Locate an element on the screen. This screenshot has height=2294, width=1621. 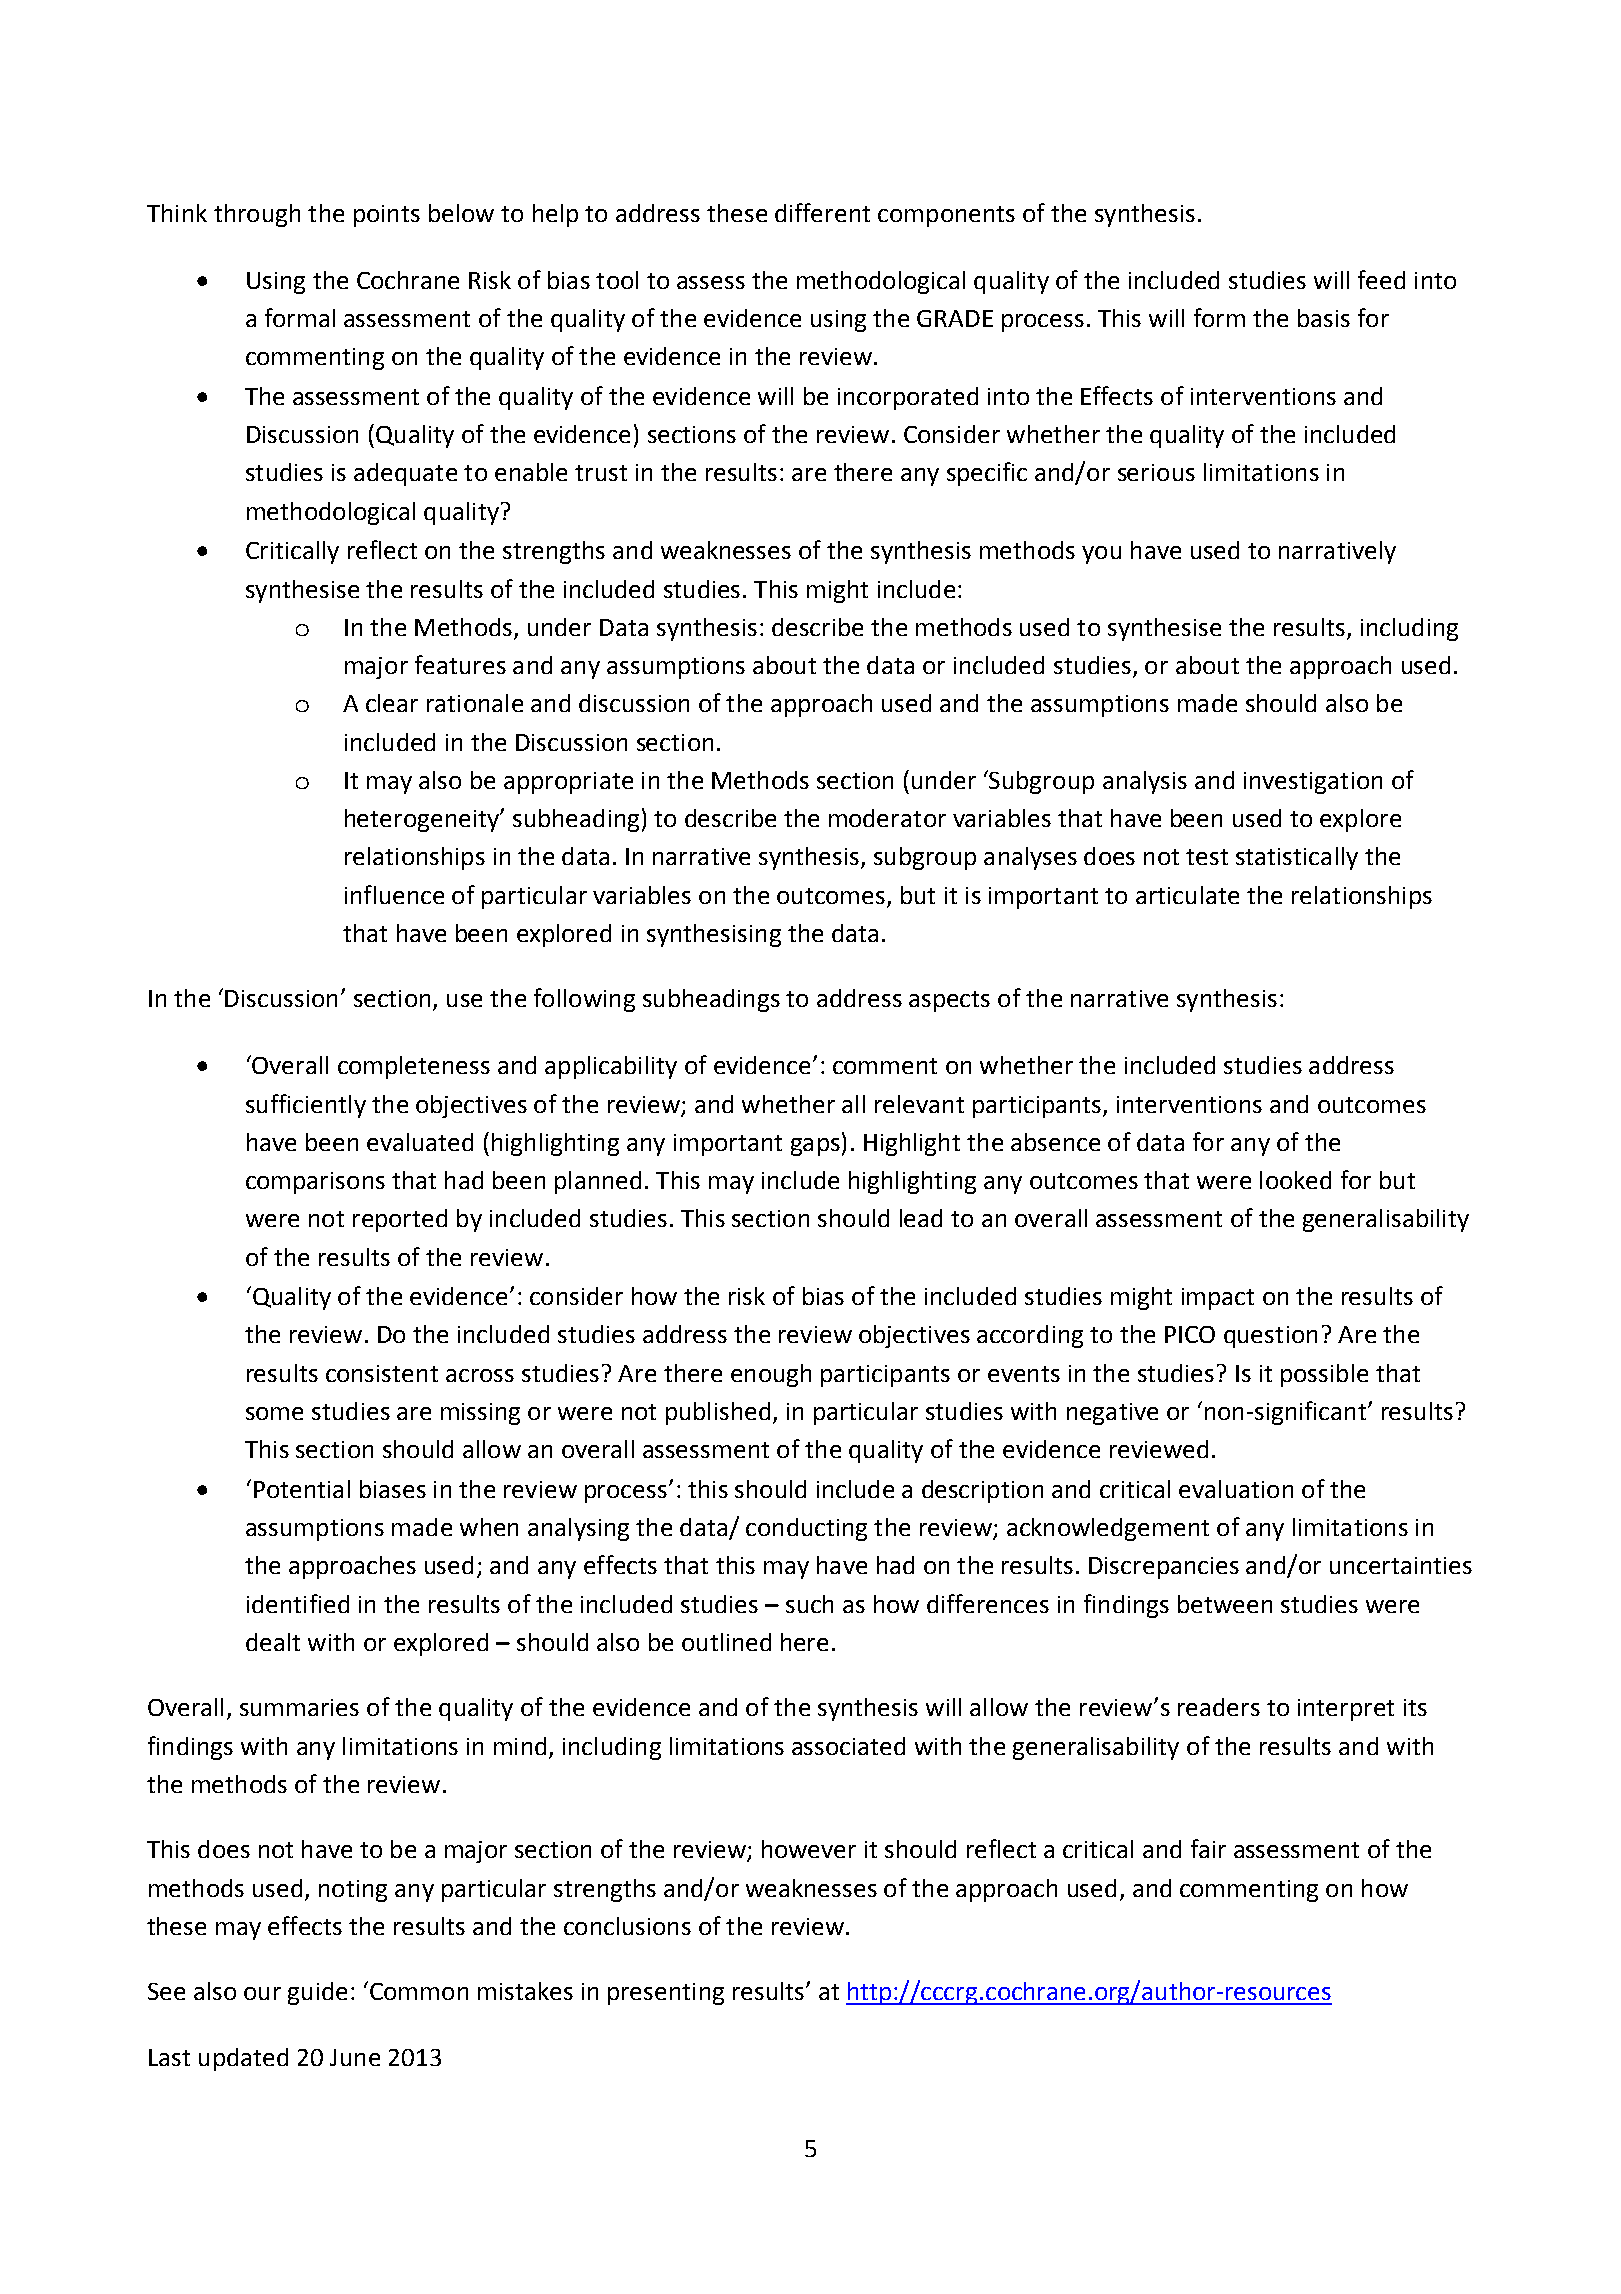
through is located at coordinates (257, 215).
